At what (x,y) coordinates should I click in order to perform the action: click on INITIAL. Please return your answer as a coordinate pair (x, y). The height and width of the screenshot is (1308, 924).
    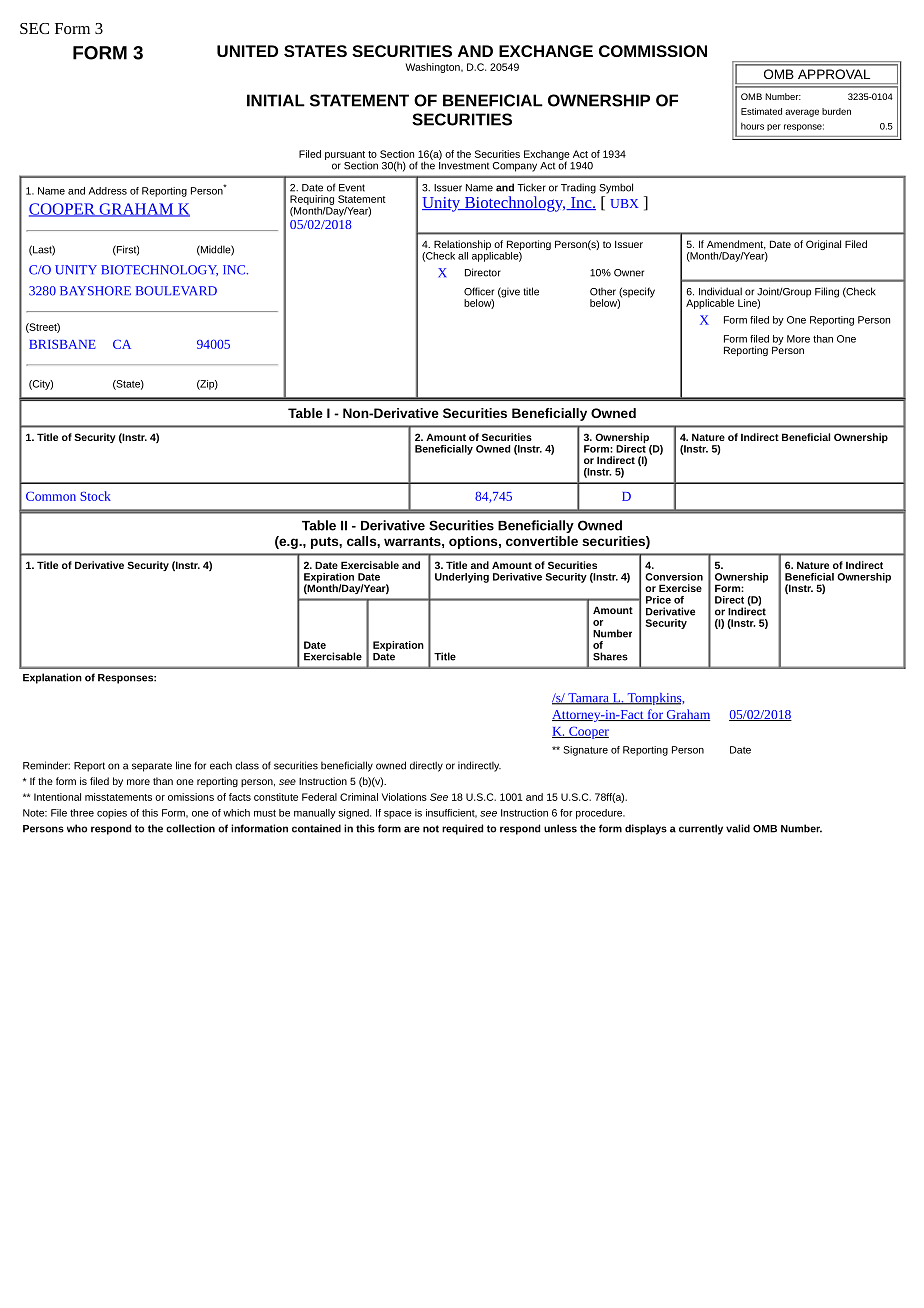
    Looking at the image, I should click on (276, 100).
